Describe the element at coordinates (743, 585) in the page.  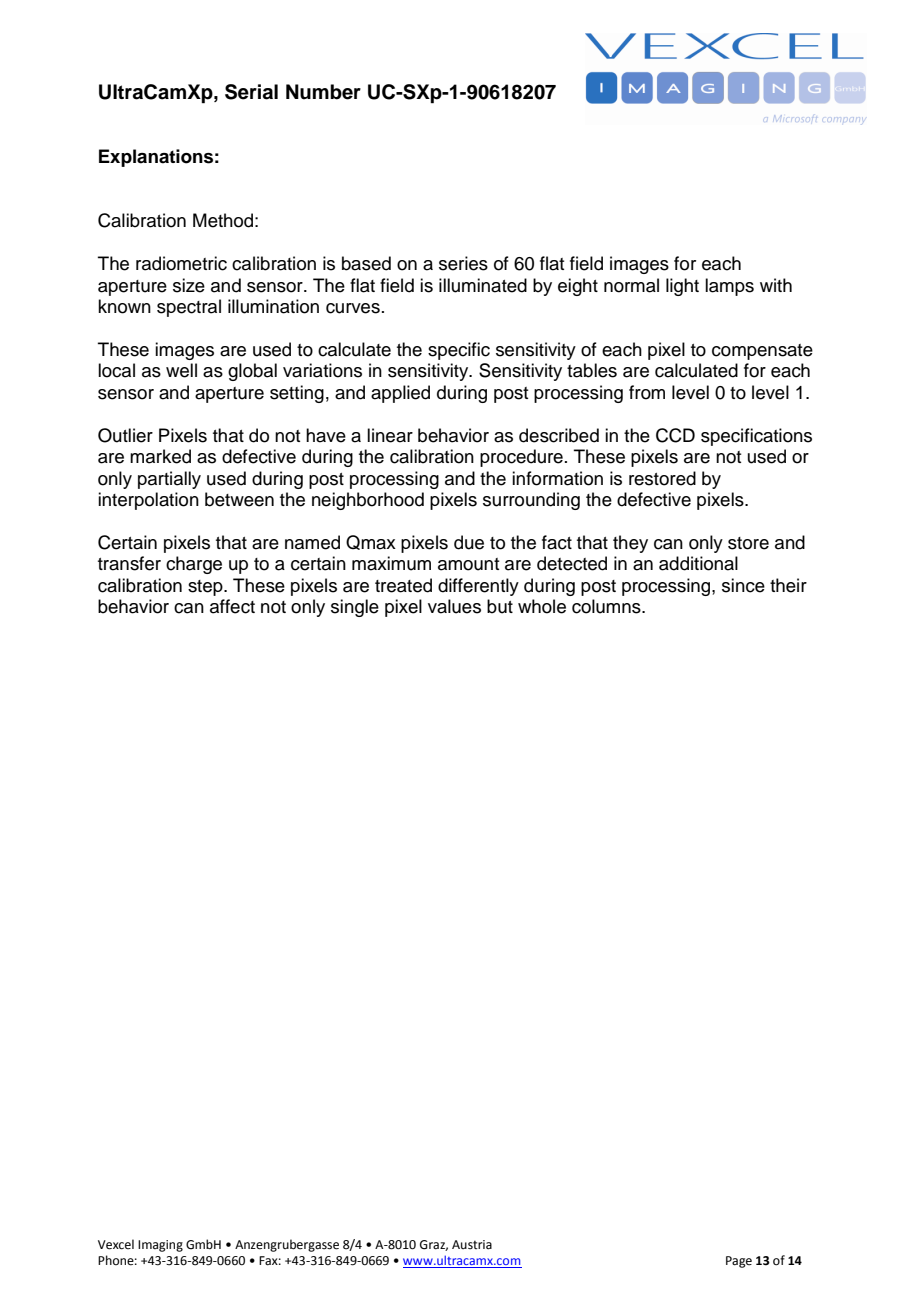
I see `since` at that location.
